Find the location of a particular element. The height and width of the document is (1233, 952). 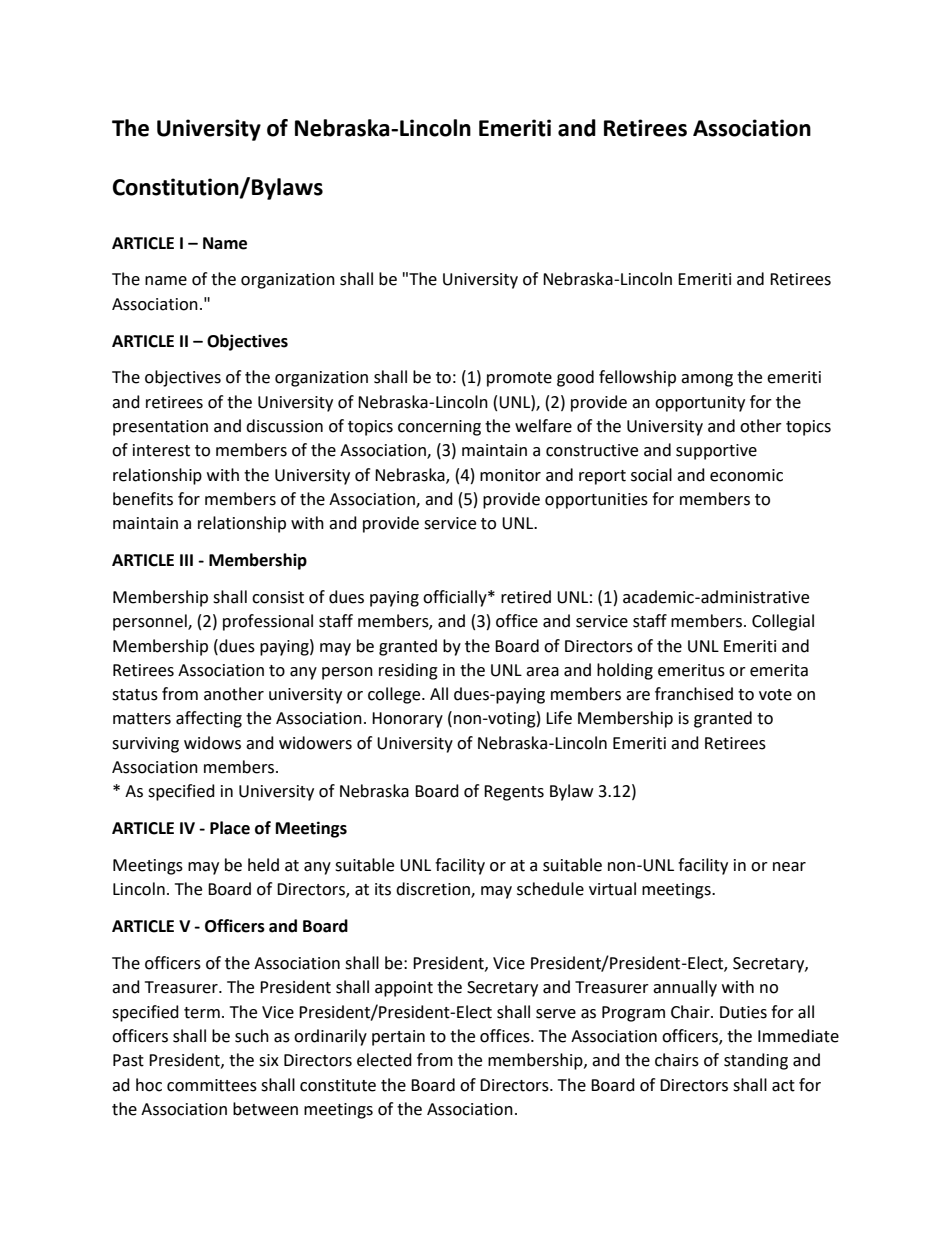

opportunity is located at coordinates (700, 404).
